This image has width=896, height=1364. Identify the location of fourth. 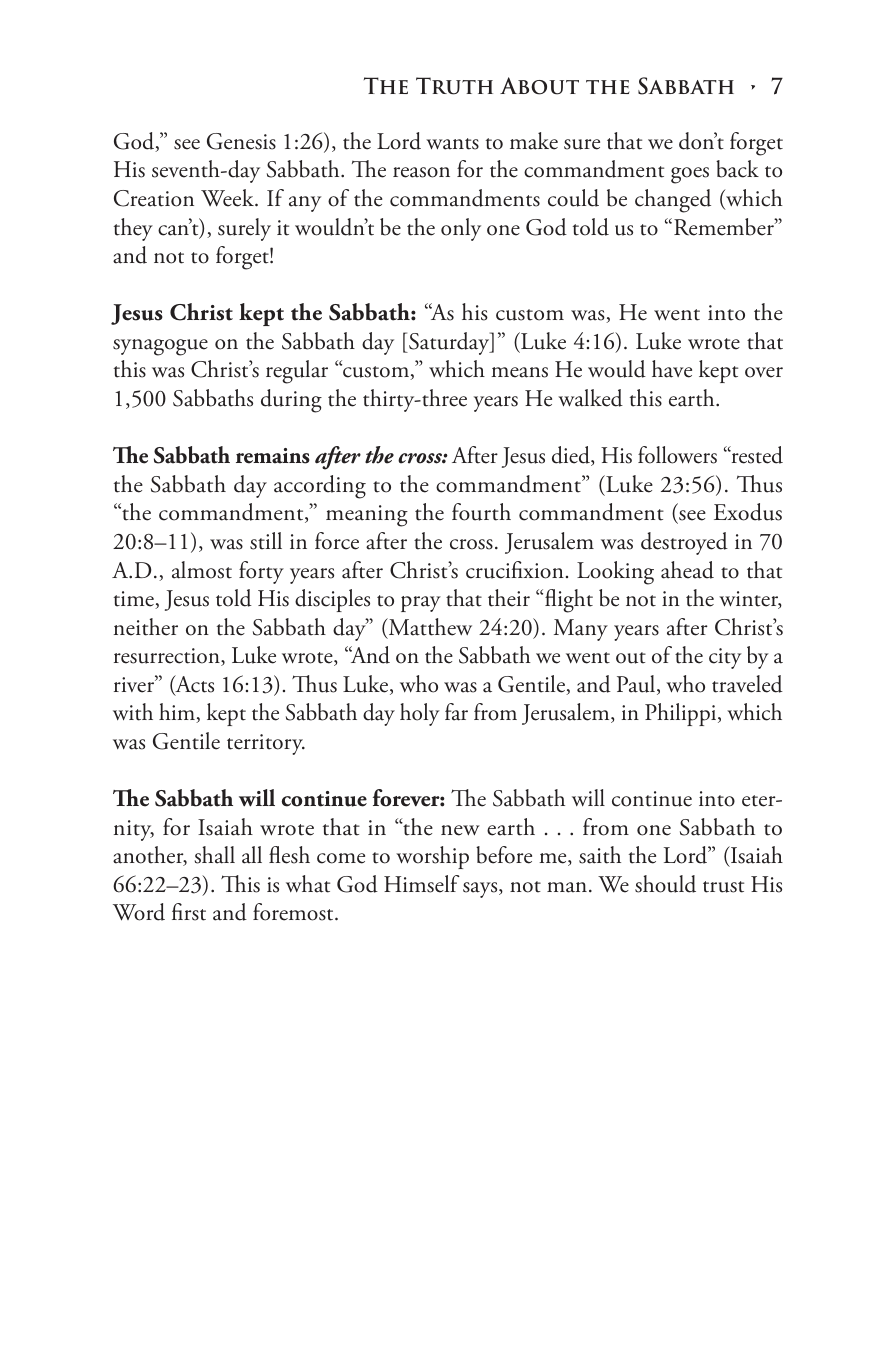
(481, 512).
